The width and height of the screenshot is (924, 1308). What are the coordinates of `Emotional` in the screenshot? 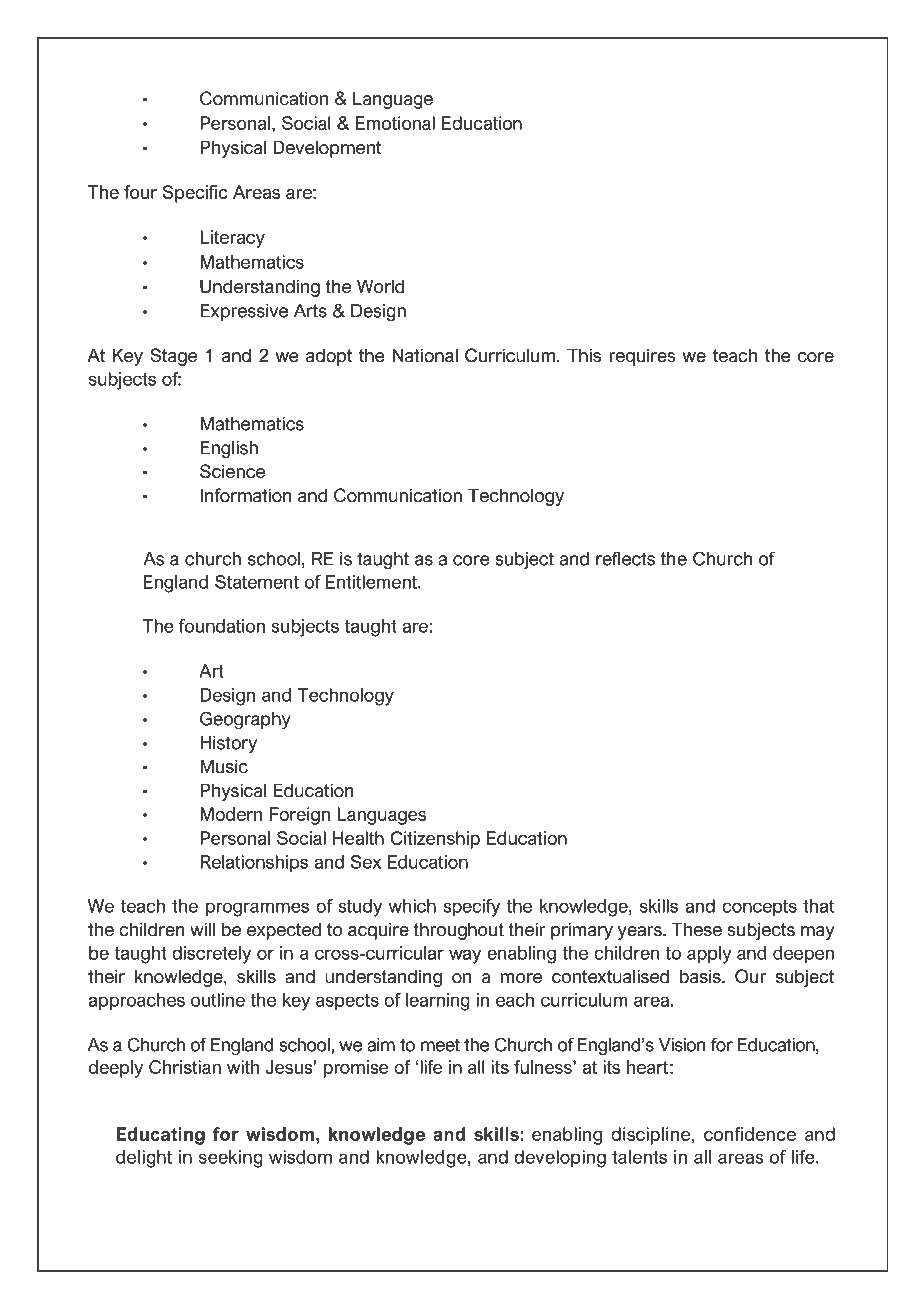 It's located at (395, 123).
